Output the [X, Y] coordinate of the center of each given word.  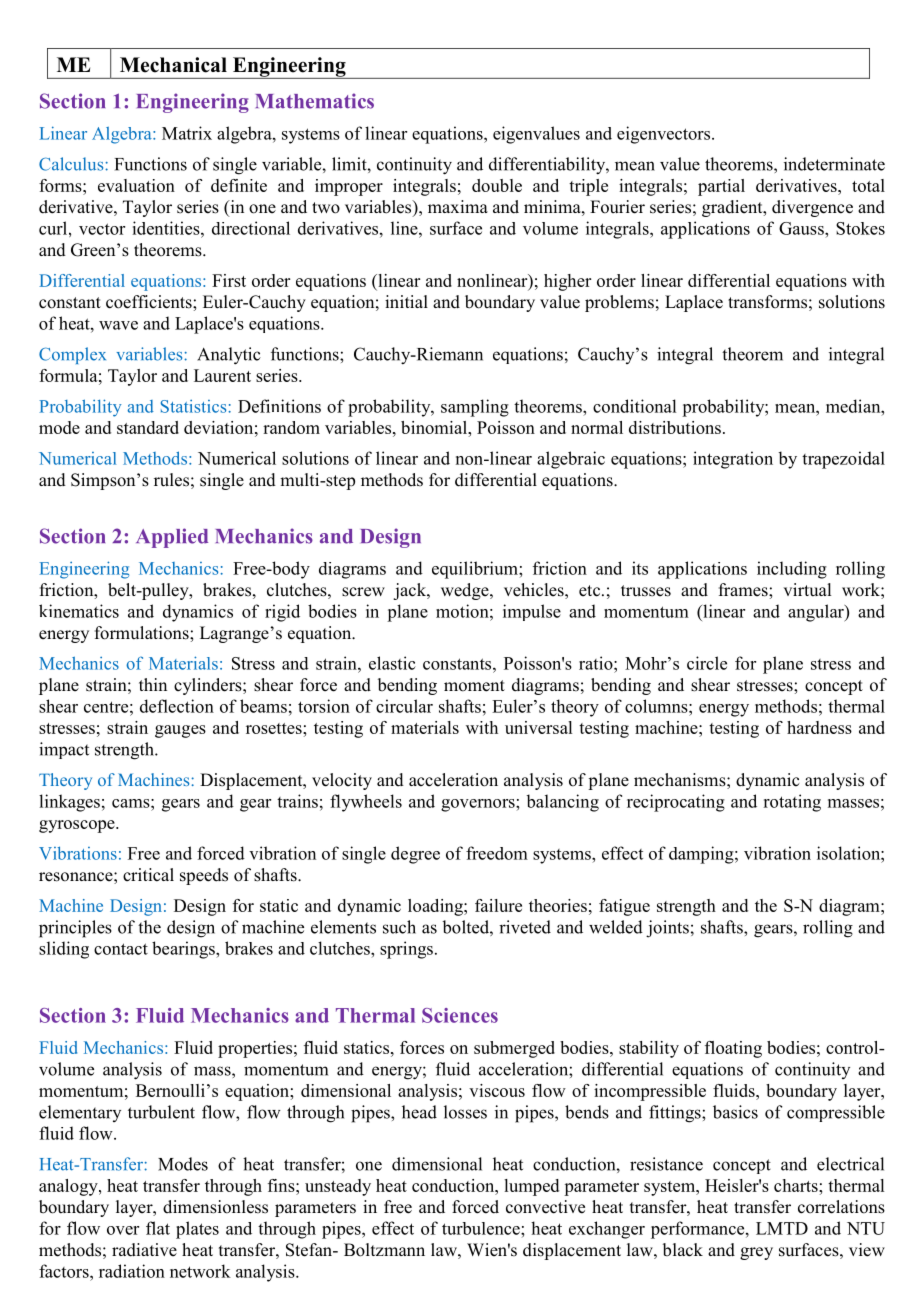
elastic [392, 663]
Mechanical [173, 65]
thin [153, 684]
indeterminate [834, 164]
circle [707, 663]
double [497, 185]
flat [158, 1228]
